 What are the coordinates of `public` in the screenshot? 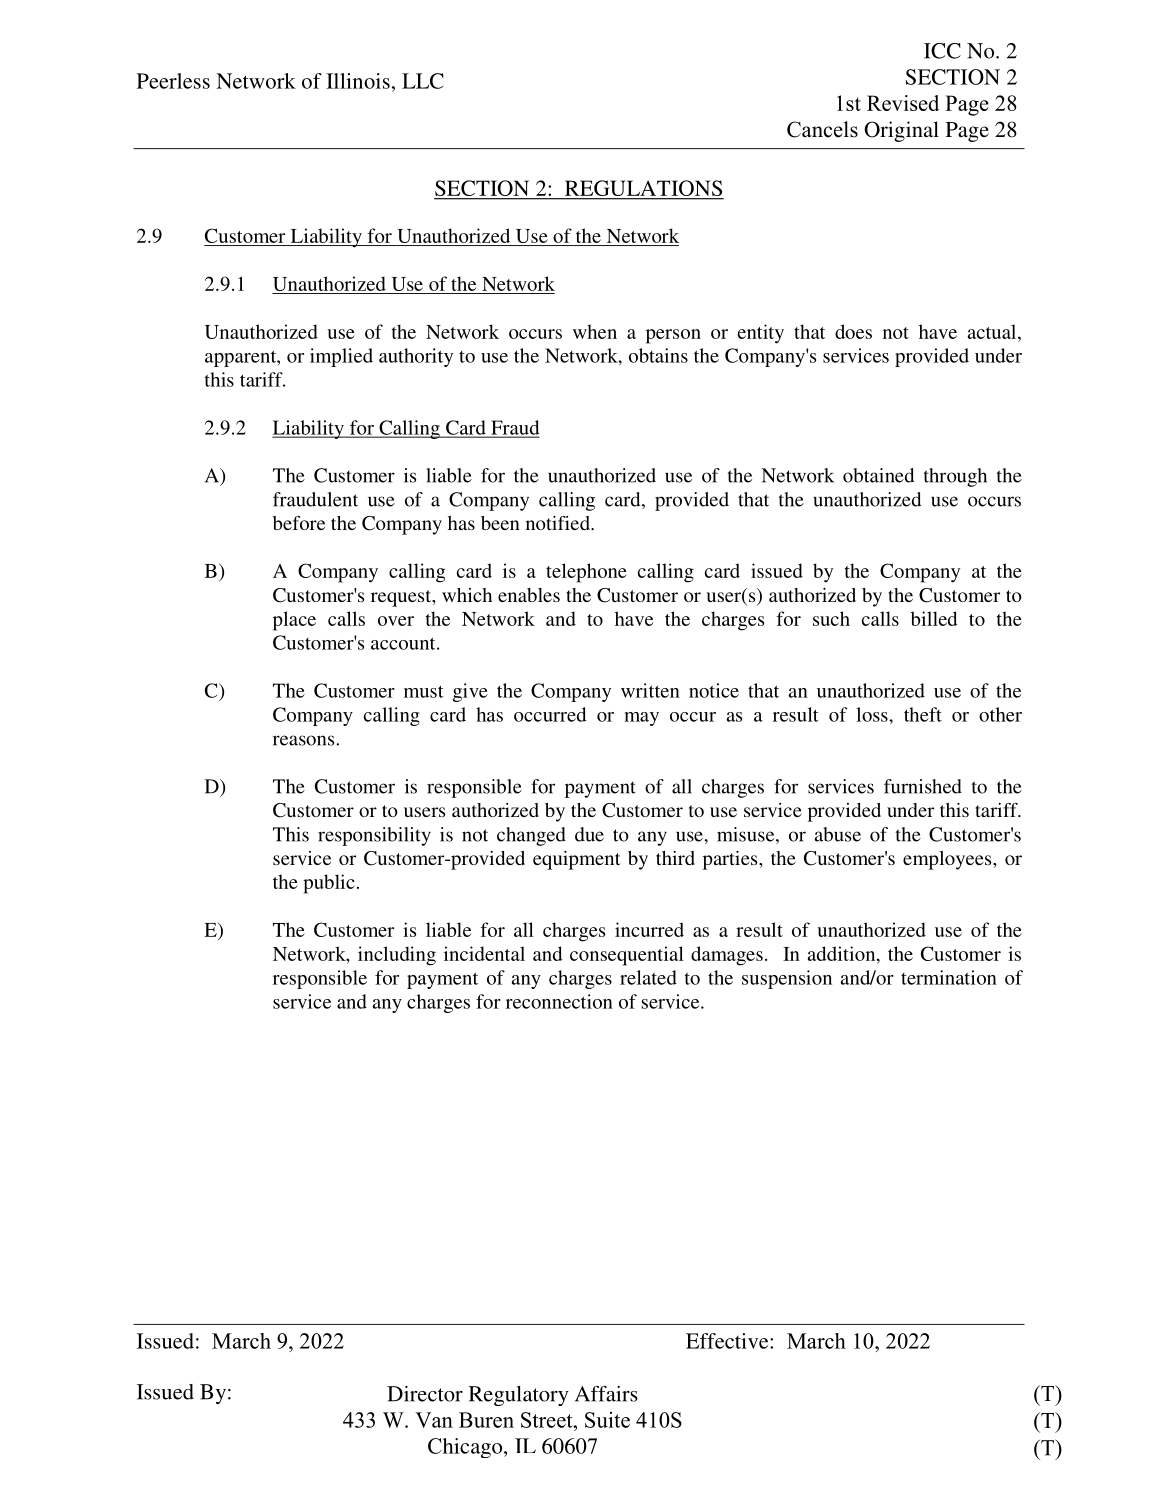 It's located at (328, 884).
